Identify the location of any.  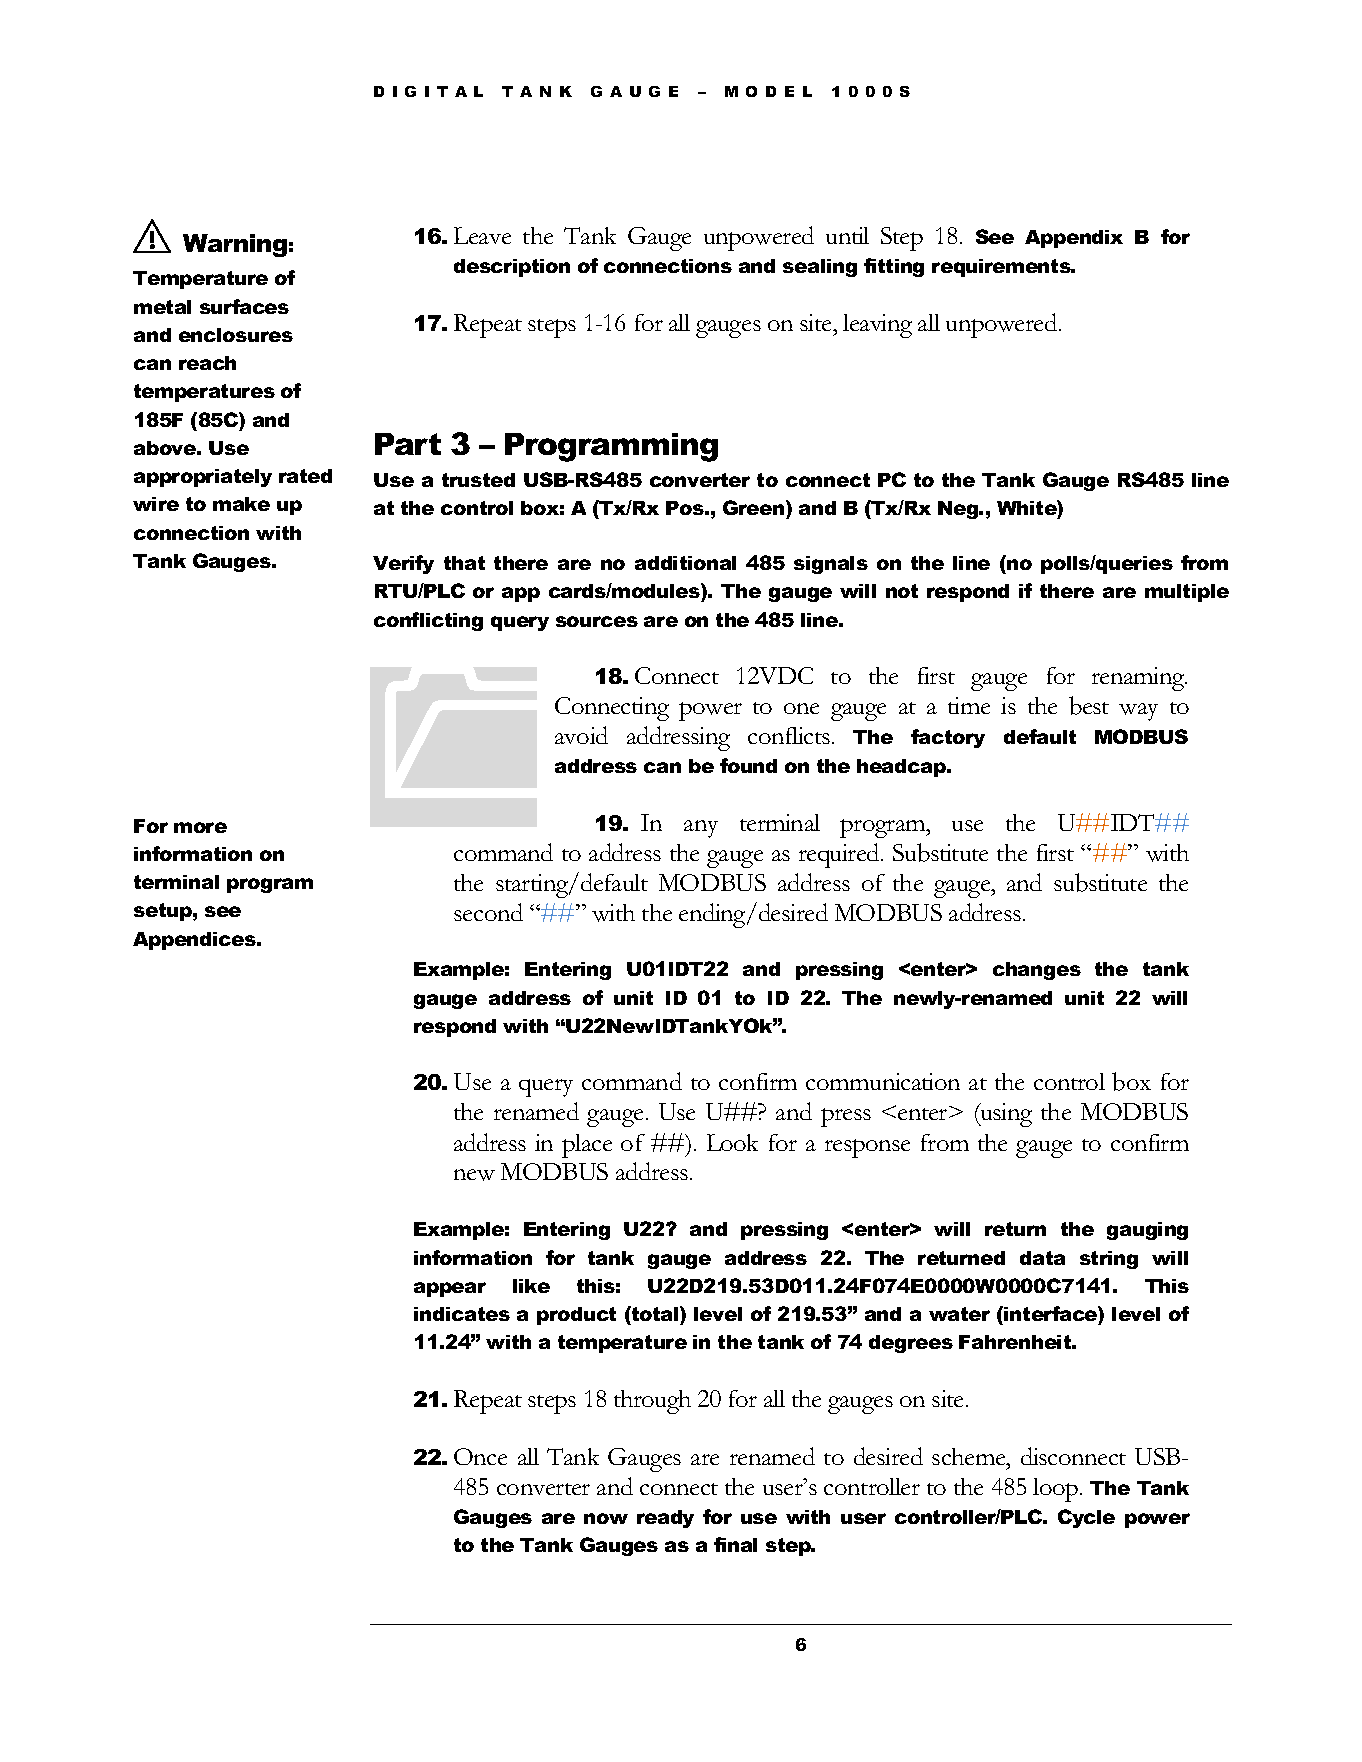
(701, 829).
